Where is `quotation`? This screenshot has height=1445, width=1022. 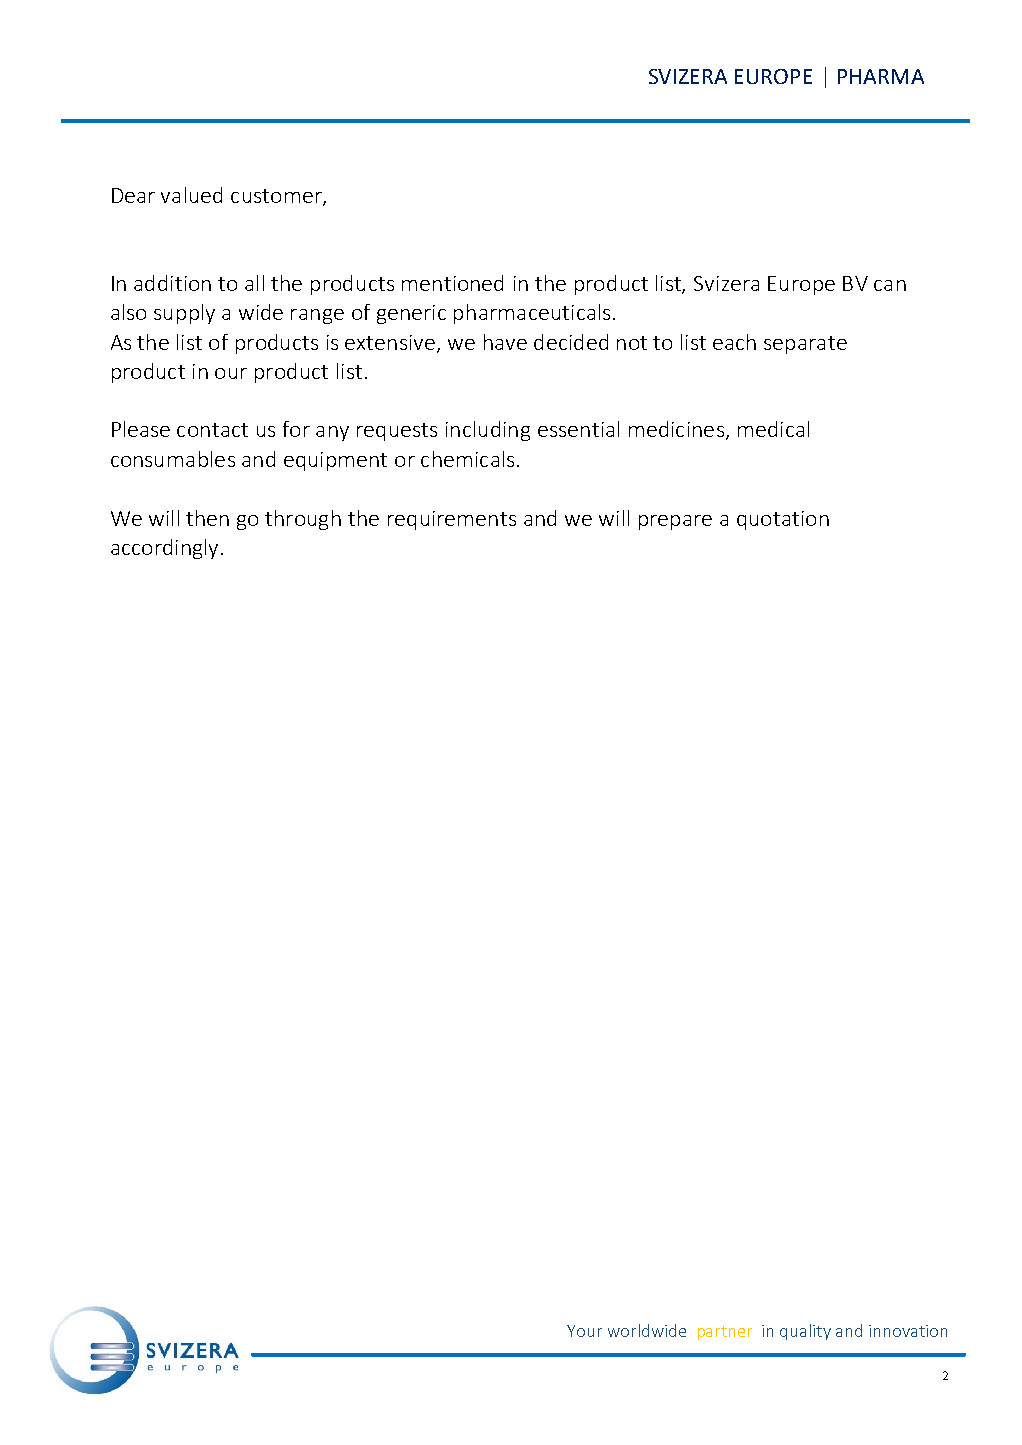
quotation is located at coordinates (783, 520).
